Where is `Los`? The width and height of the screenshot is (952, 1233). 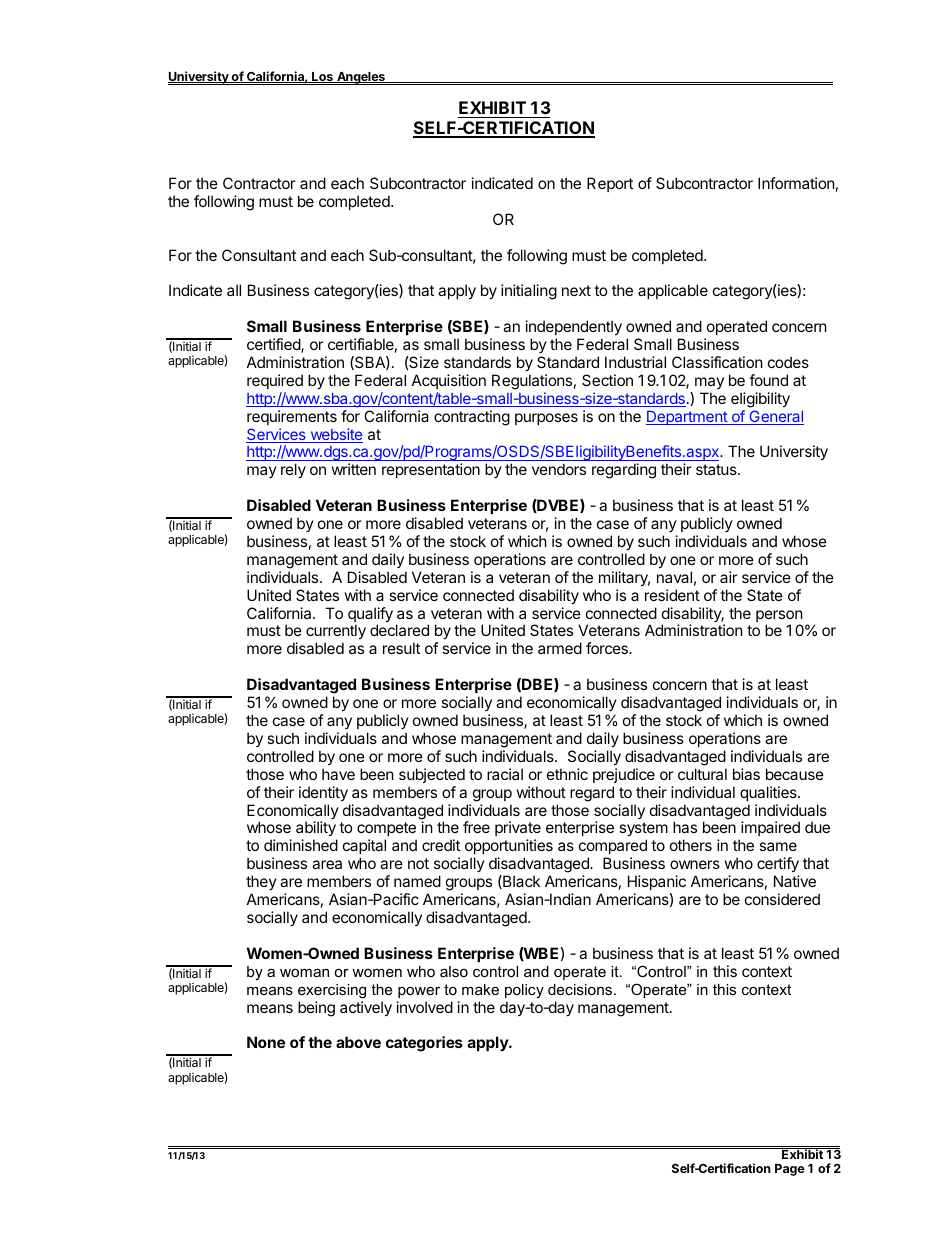
Los is located at coordinates (322, 77).
